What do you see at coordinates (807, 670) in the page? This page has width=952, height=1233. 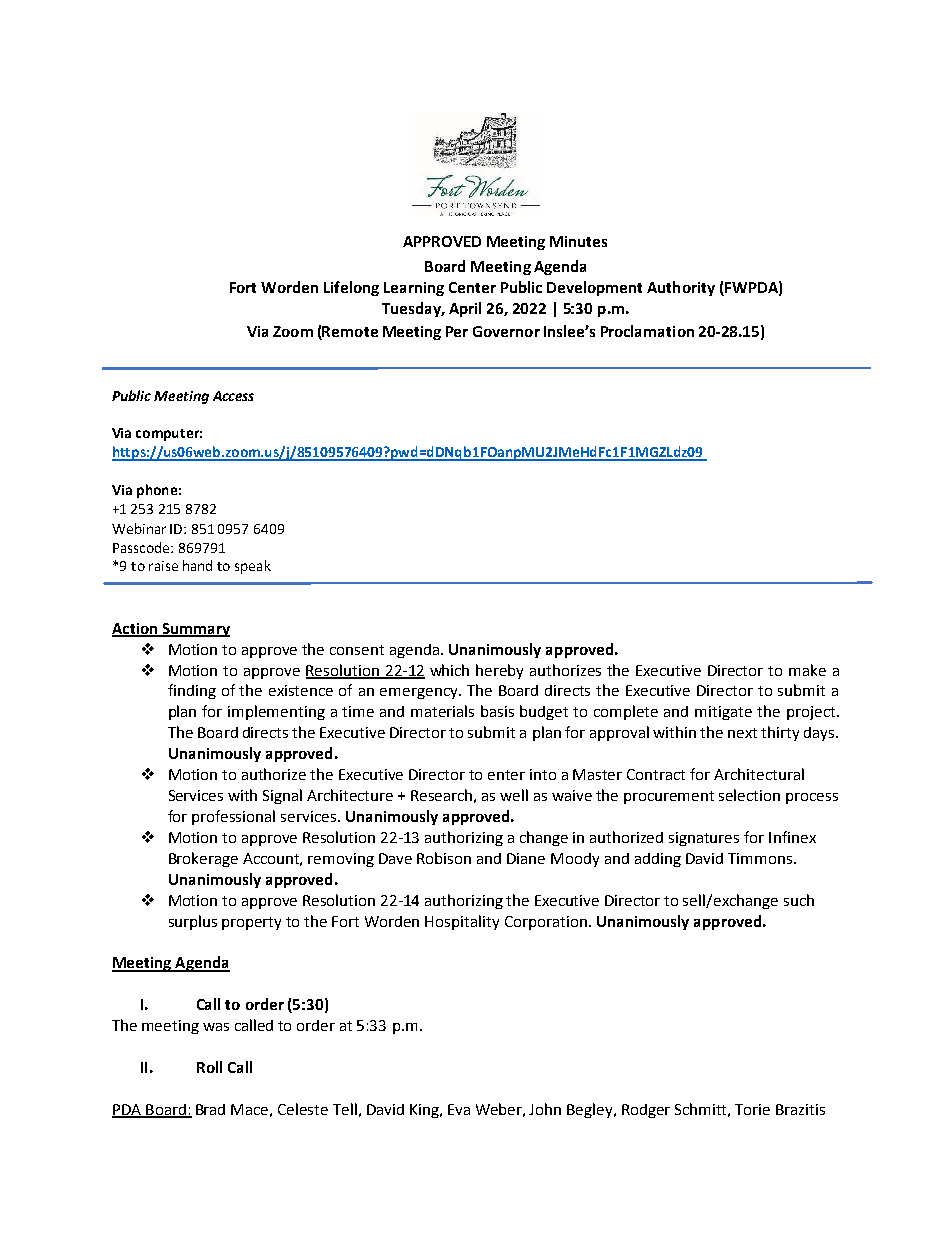 I see `make` at bounding box center [807, 670].
